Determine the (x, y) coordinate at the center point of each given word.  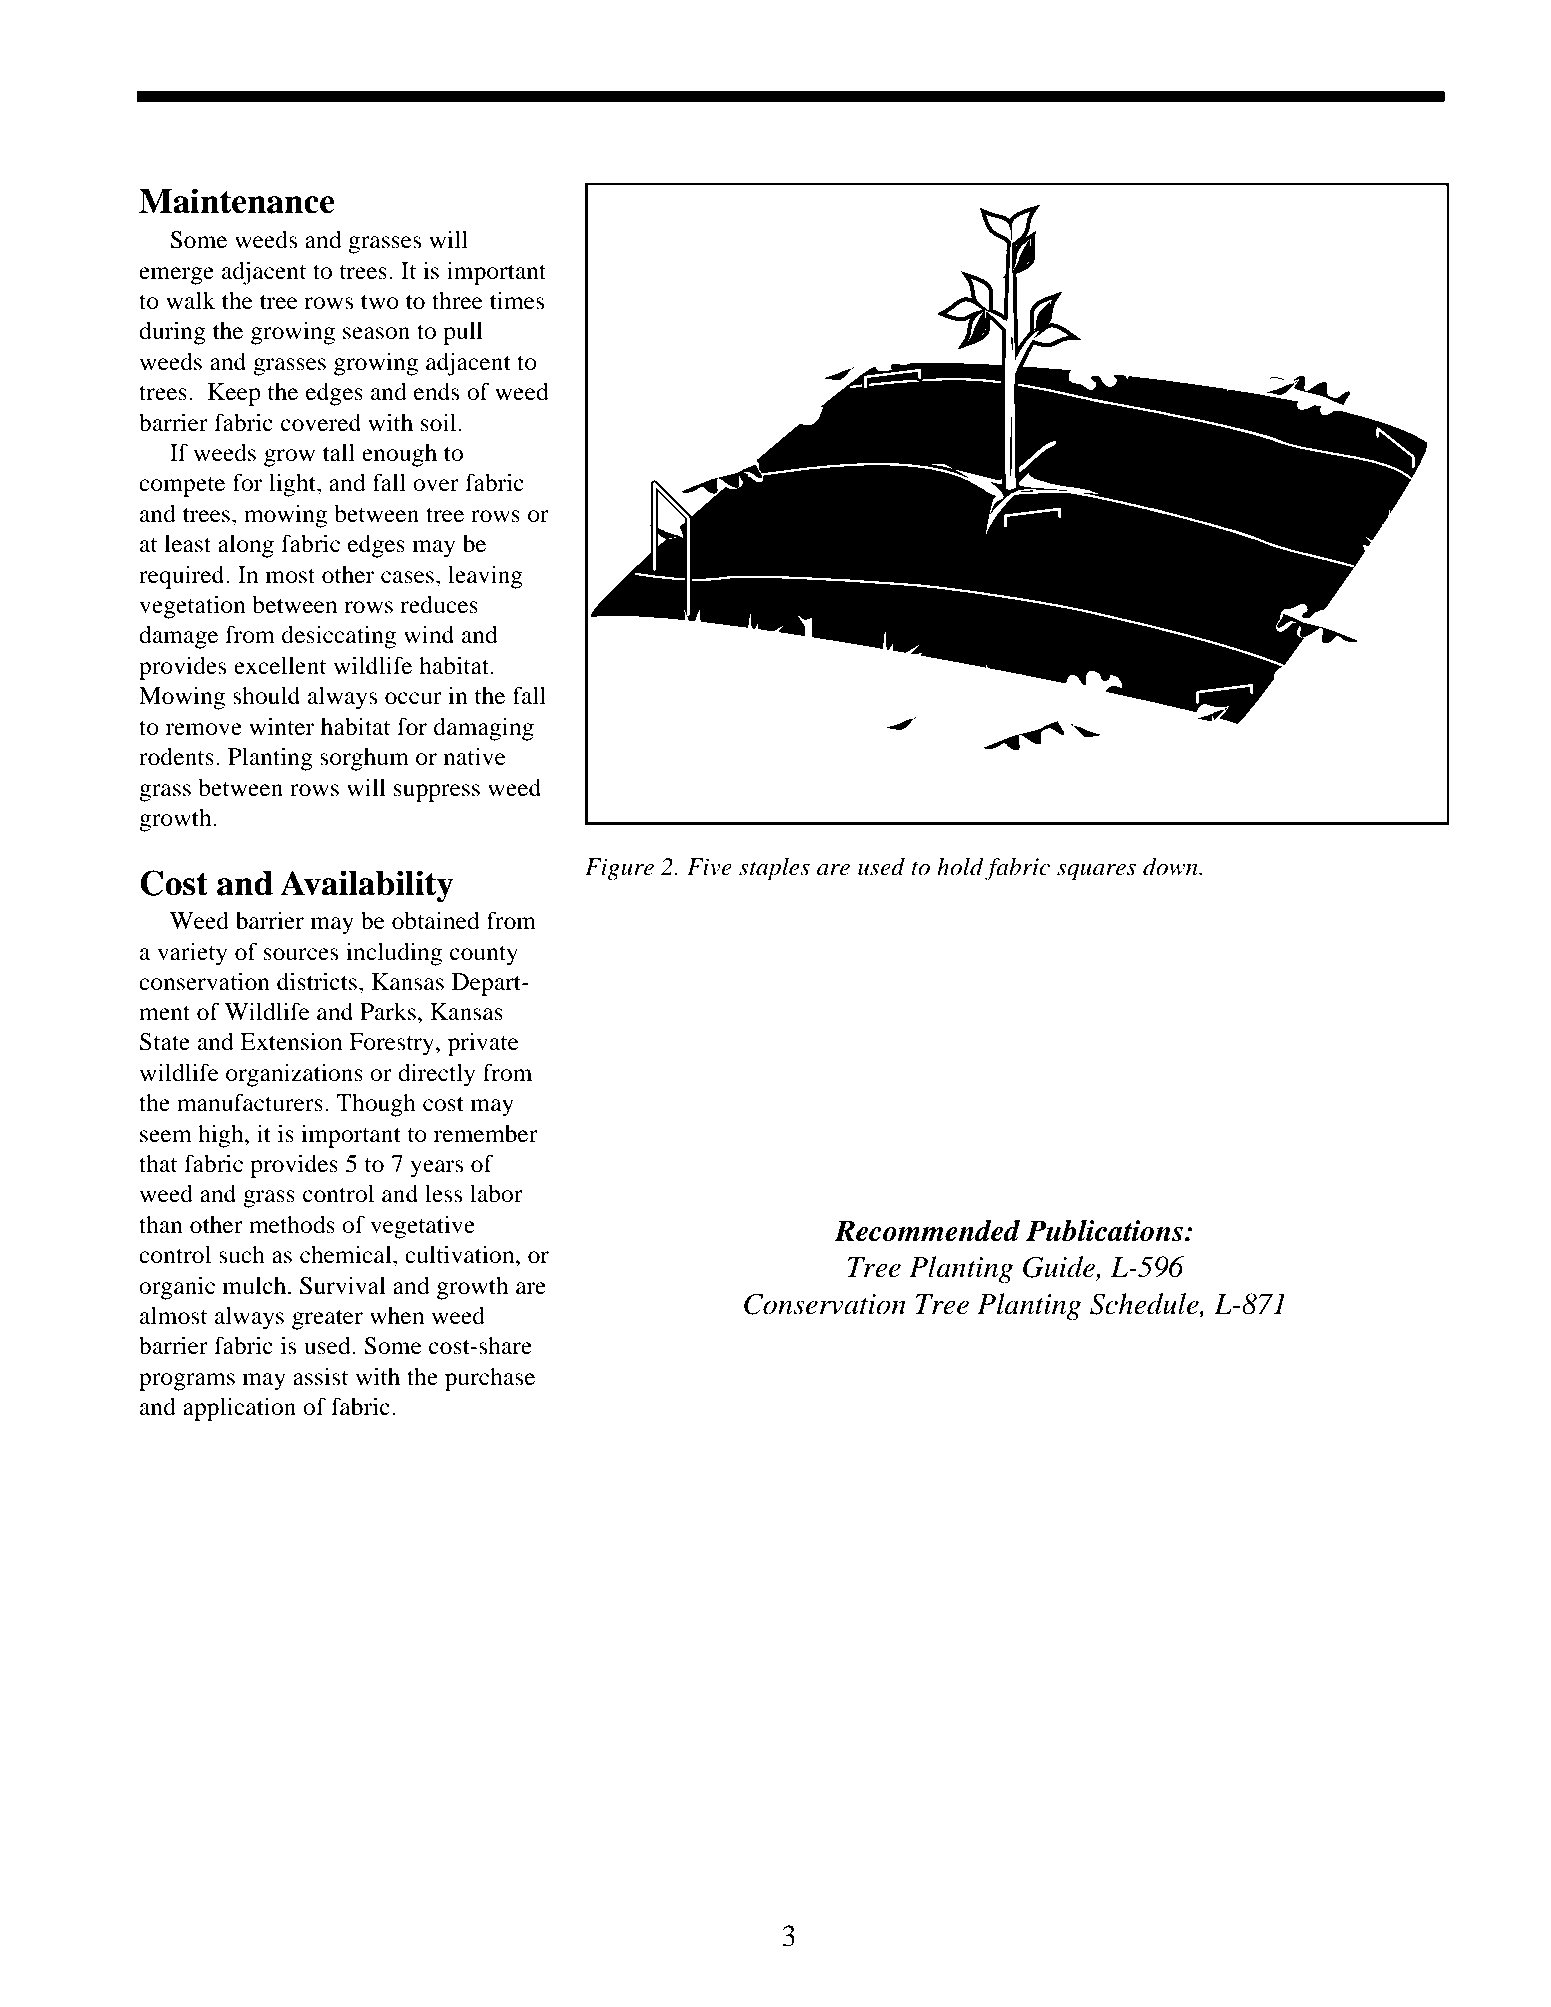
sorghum (364, 759)
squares (1096, 872)
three (457, 301)
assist (321, 1376)
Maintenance (237, 201)
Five (709, 867)
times (517, 300)
